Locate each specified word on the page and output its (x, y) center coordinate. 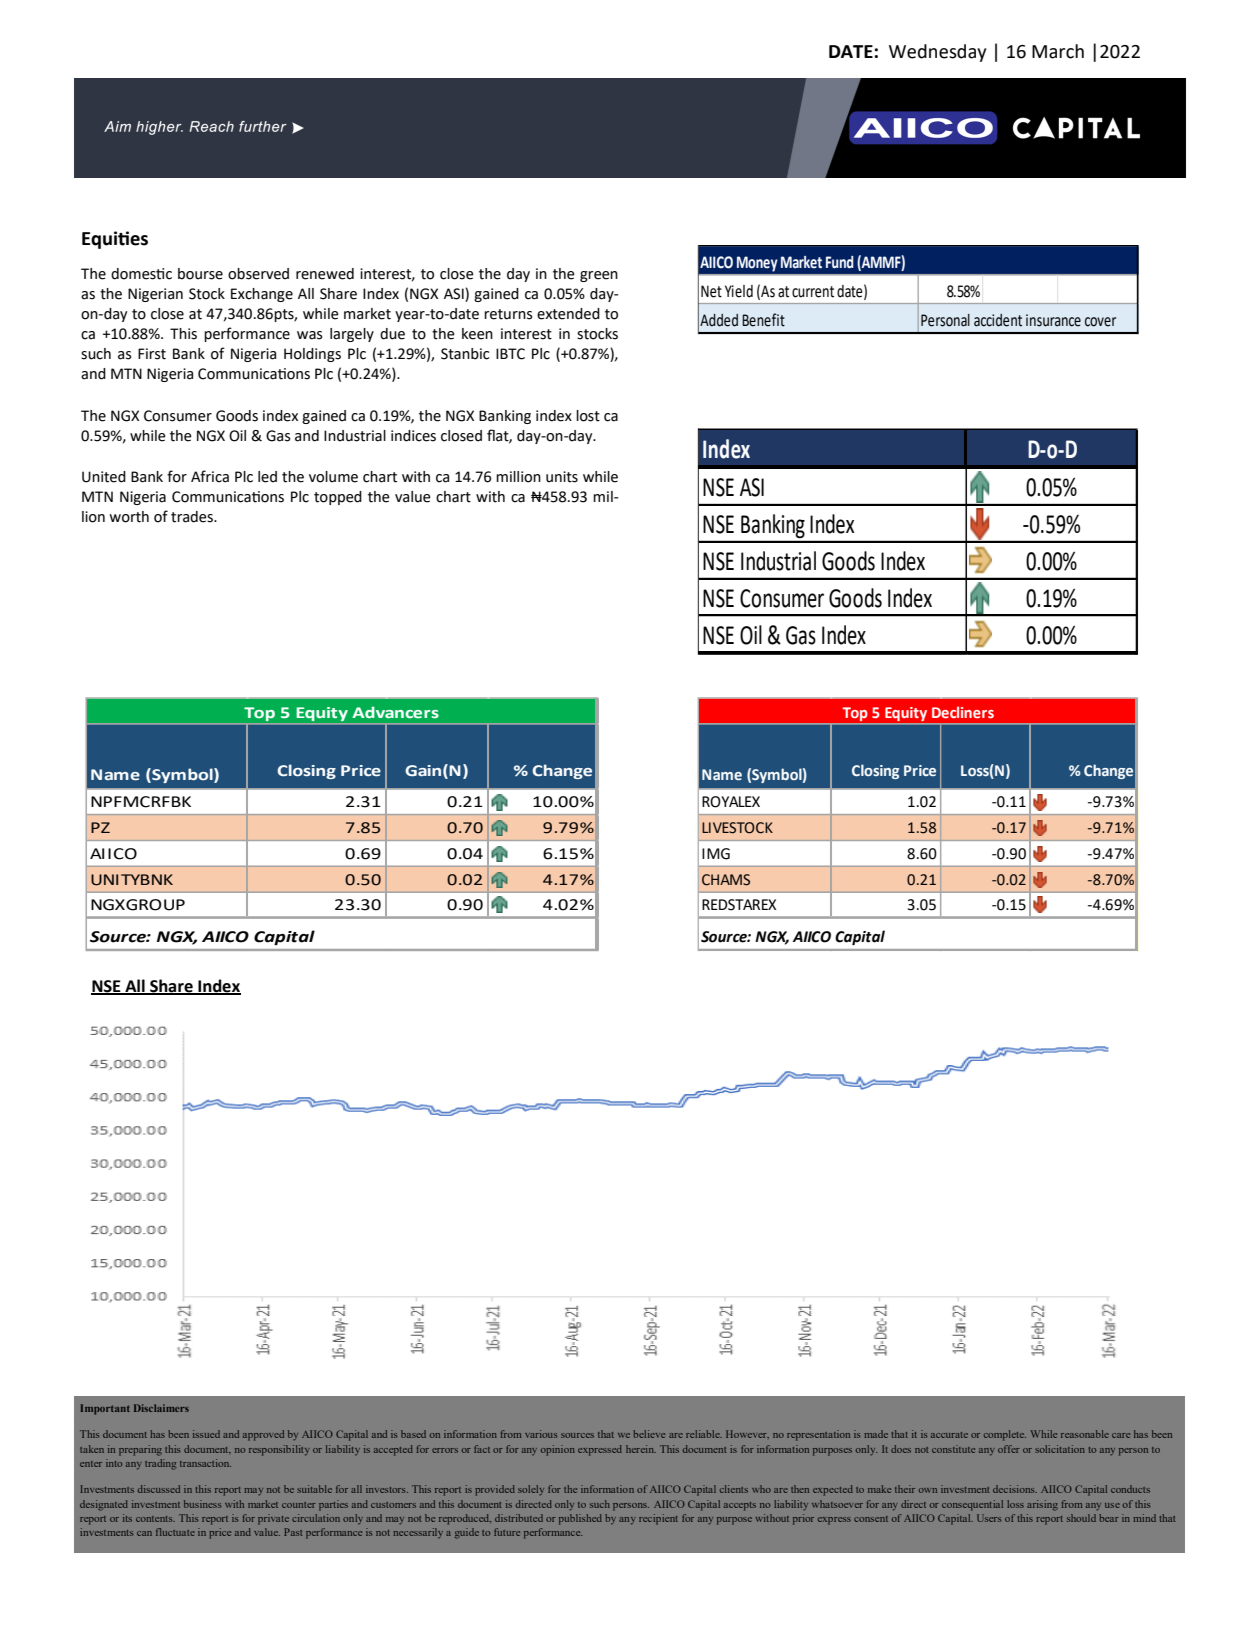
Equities (115, 240)
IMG (716, 854)
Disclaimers (161, 1408)
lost (588, 416)
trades (193, 517)
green (599, 276)
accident (998, 320)
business (202, 1504)
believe (649, 1434)
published (580, 1519)
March (1058, 51)
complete (1005, 1435)
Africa (210, 476)
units (562, 477)
